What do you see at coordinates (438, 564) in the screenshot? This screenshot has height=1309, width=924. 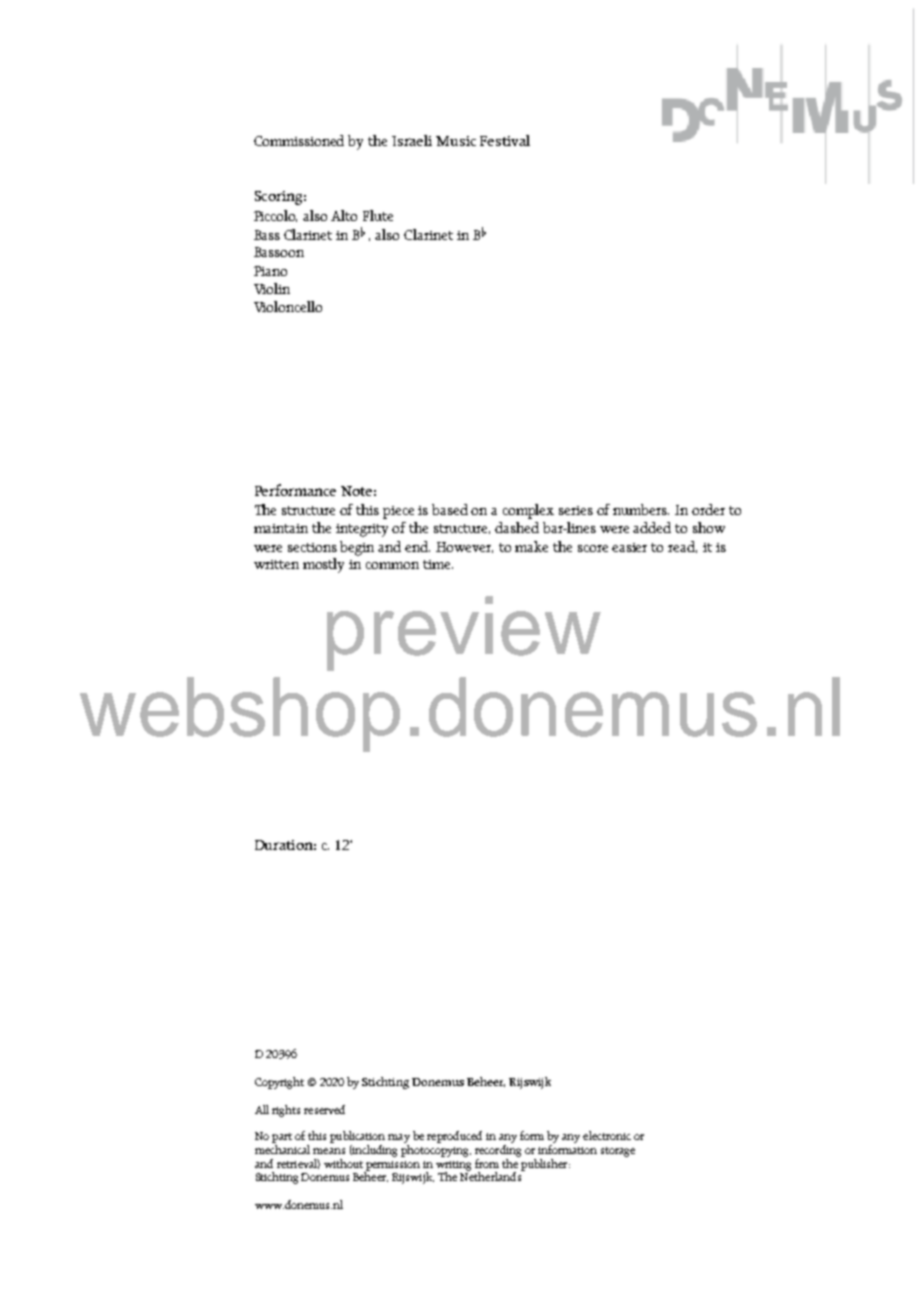 I see `time` at bounding box center [438, 564].
